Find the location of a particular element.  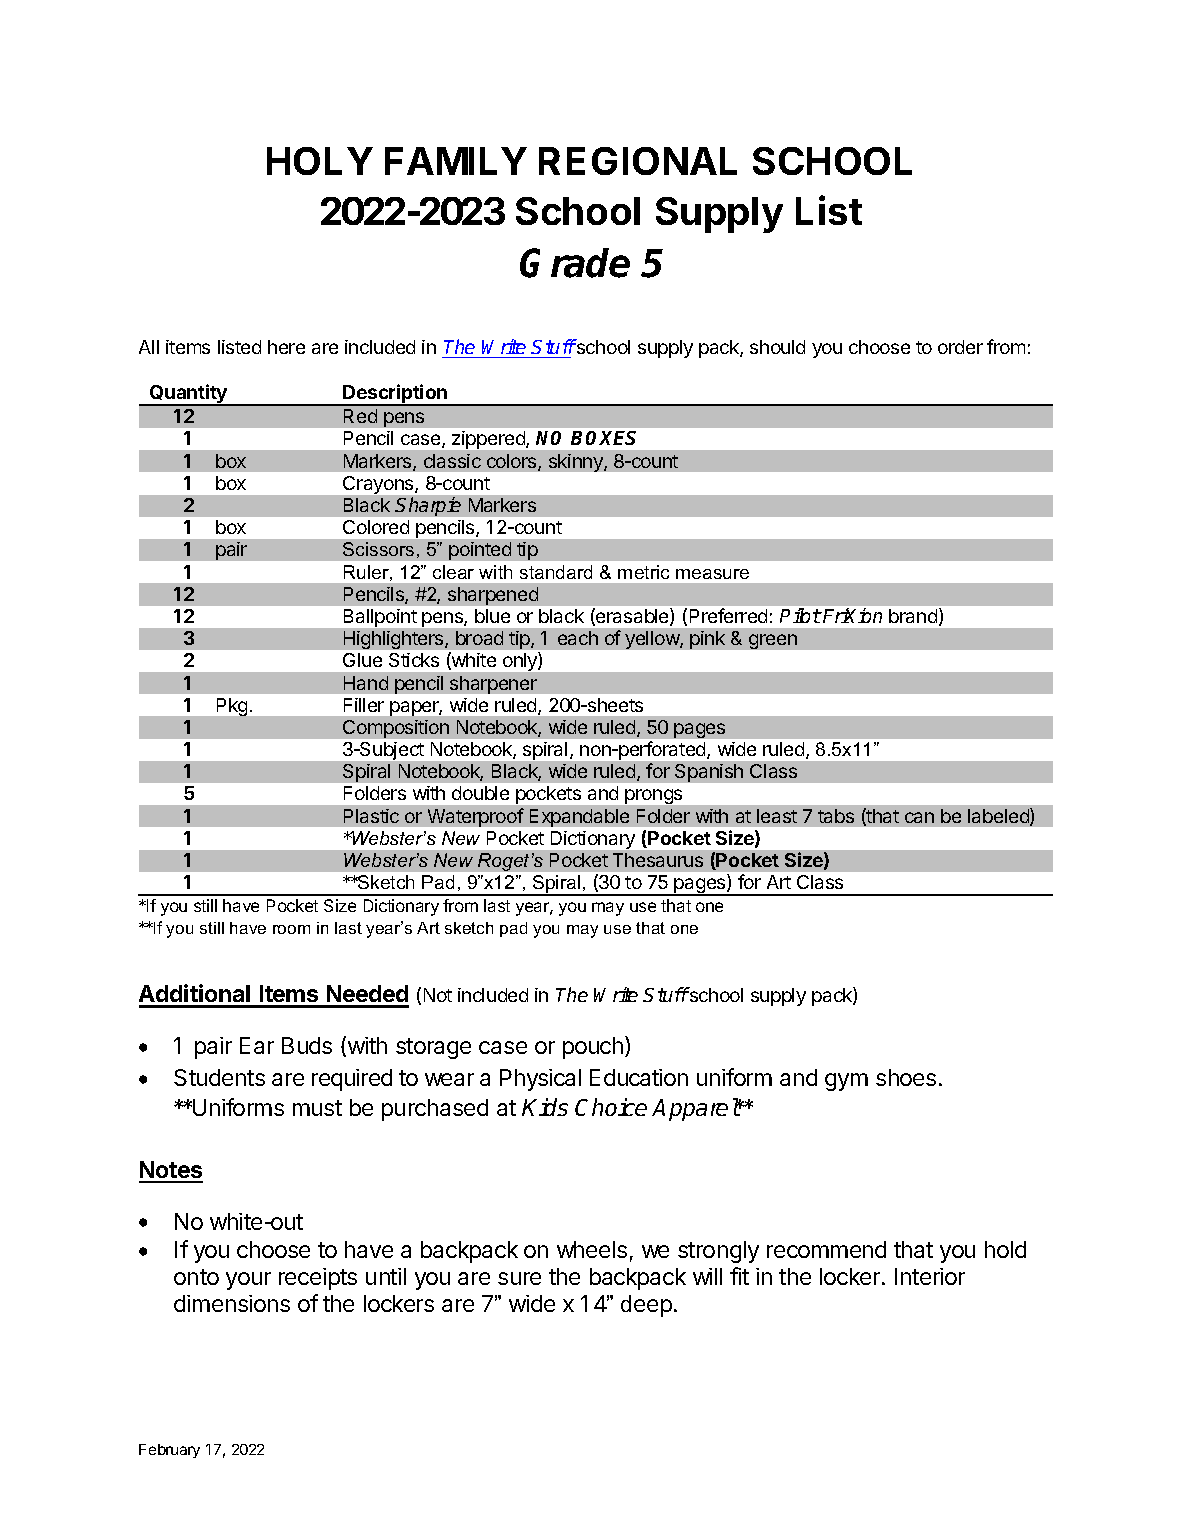

brand is located at coordinates (913, 616).
